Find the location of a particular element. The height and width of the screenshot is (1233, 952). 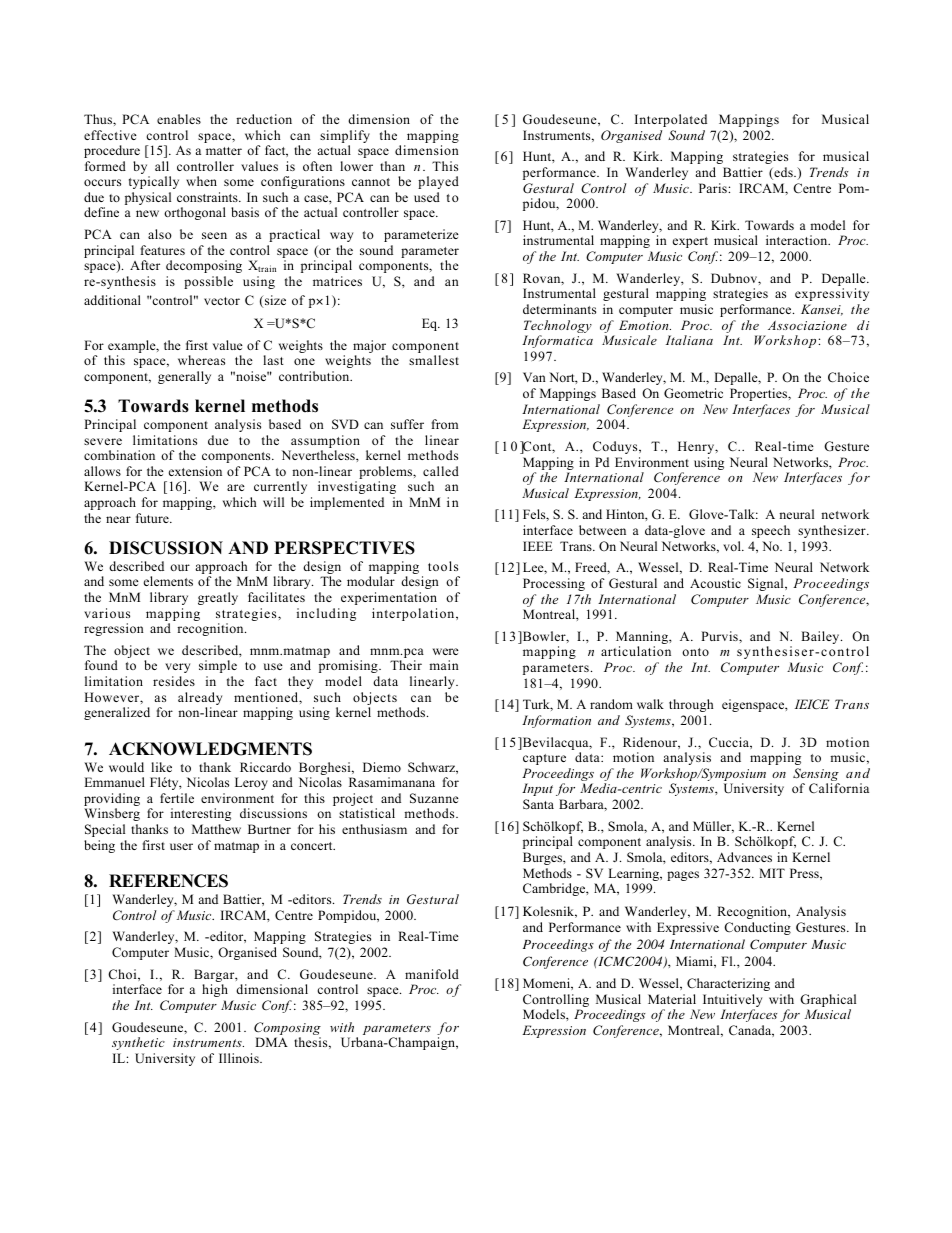

tools is located at coordinates (443, 566).
